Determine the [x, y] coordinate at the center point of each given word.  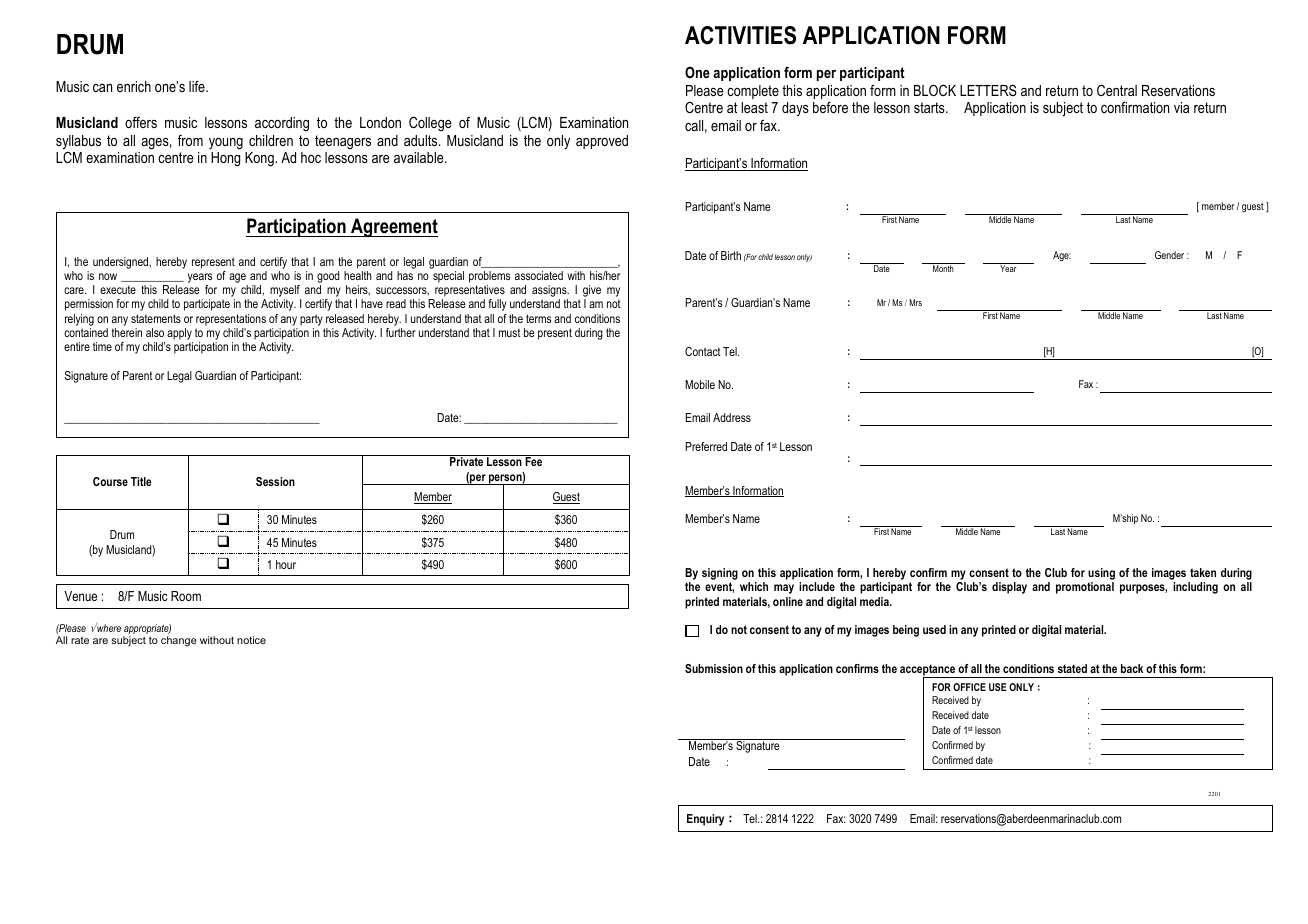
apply [180, 335]
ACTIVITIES [740, 35]
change [179, 641]
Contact [703, 351]
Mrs [916, 302]
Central [1117, 90]
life [198, 86]
